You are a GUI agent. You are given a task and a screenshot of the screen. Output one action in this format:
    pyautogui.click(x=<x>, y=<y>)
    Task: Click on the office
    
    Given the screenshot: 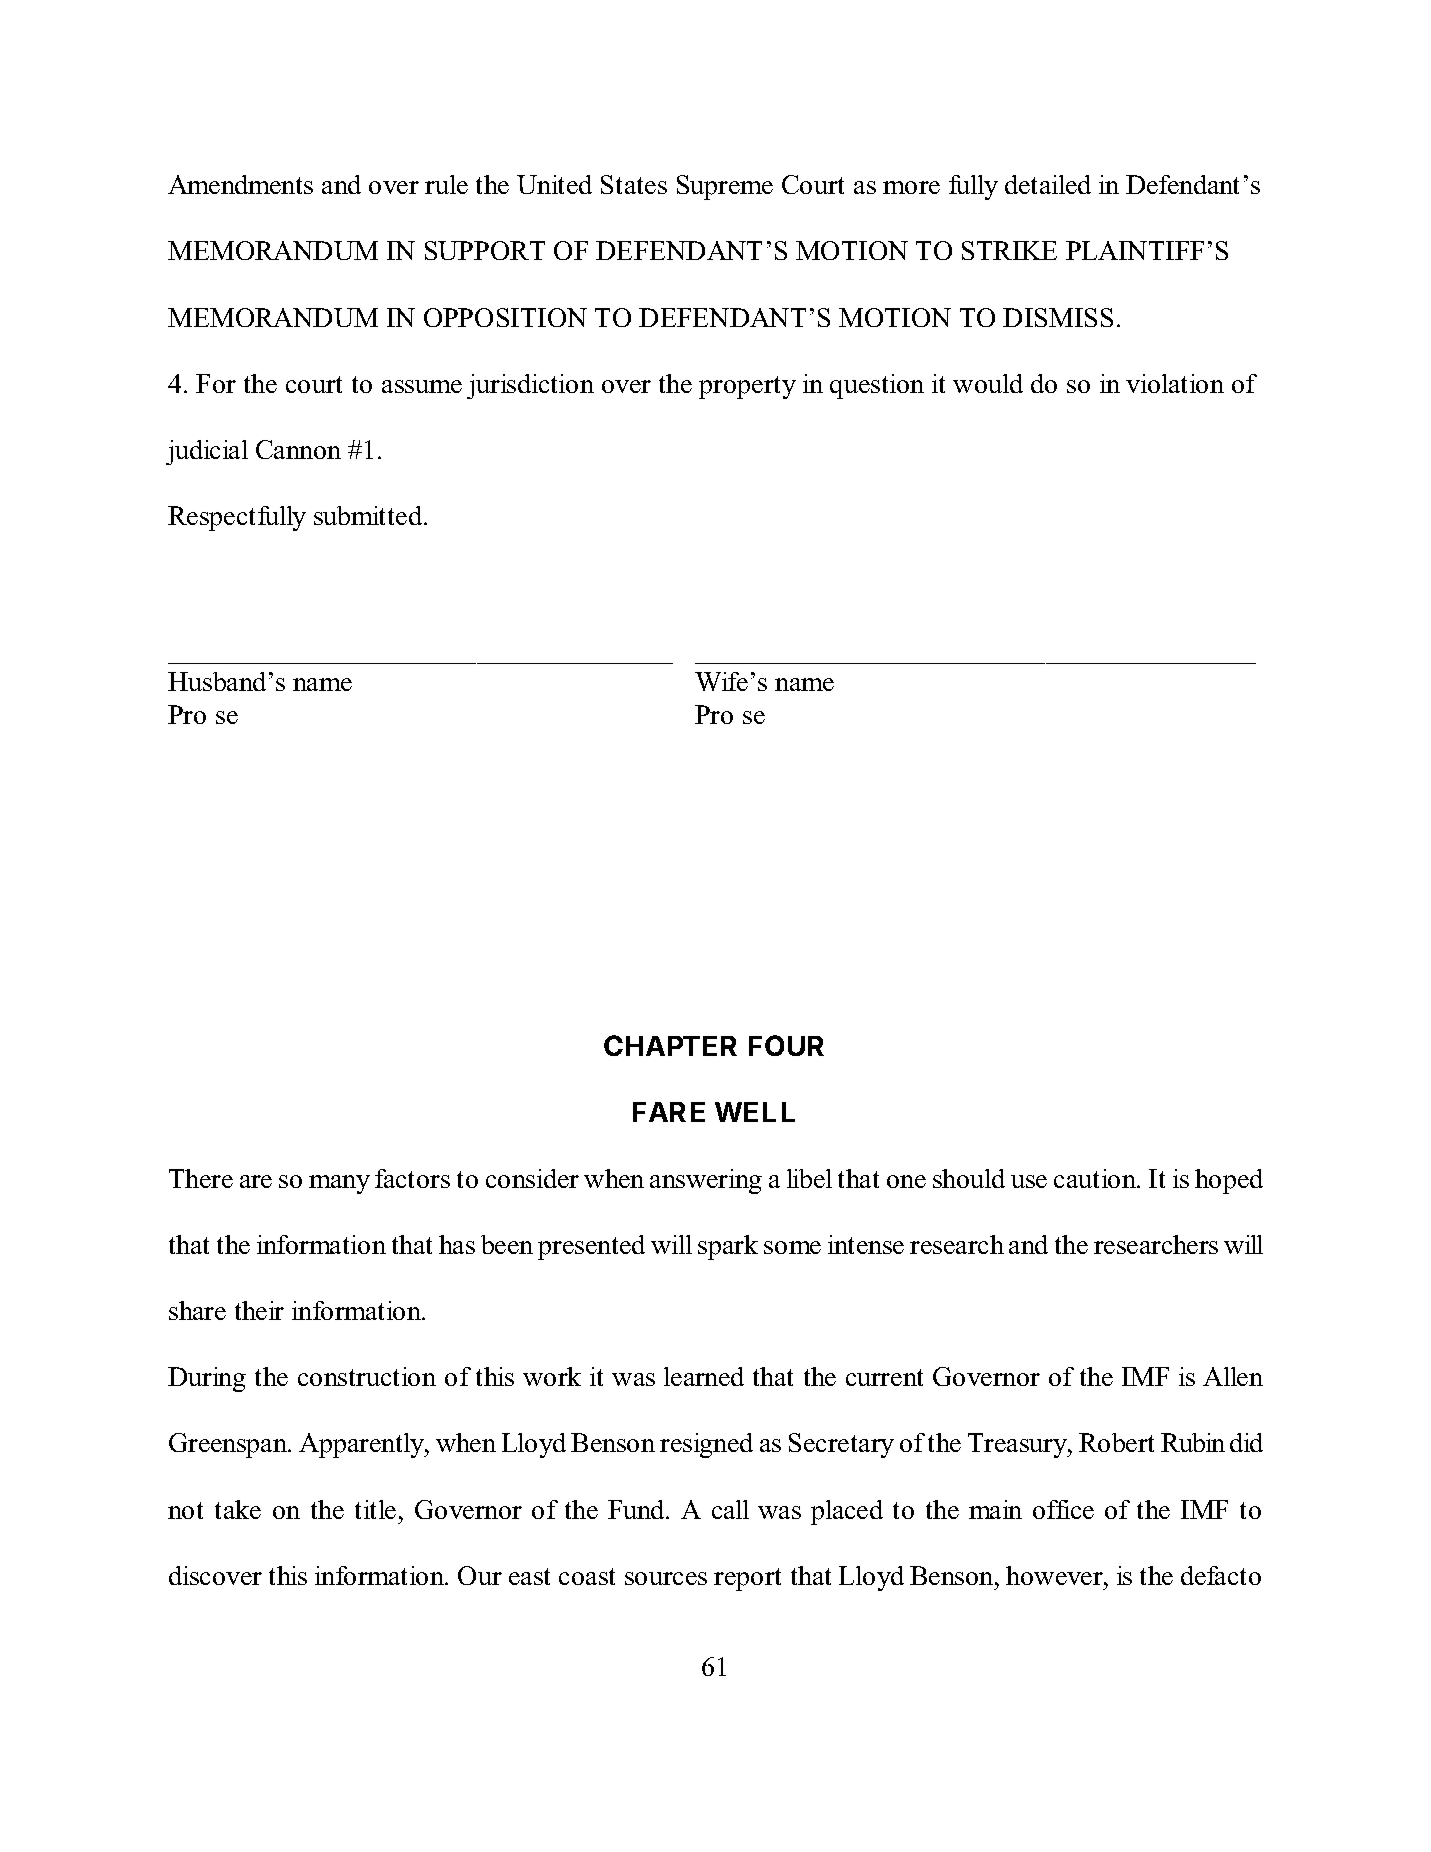 What is the action you would take?
    pyautogui.click(x=1063, y=1509)
